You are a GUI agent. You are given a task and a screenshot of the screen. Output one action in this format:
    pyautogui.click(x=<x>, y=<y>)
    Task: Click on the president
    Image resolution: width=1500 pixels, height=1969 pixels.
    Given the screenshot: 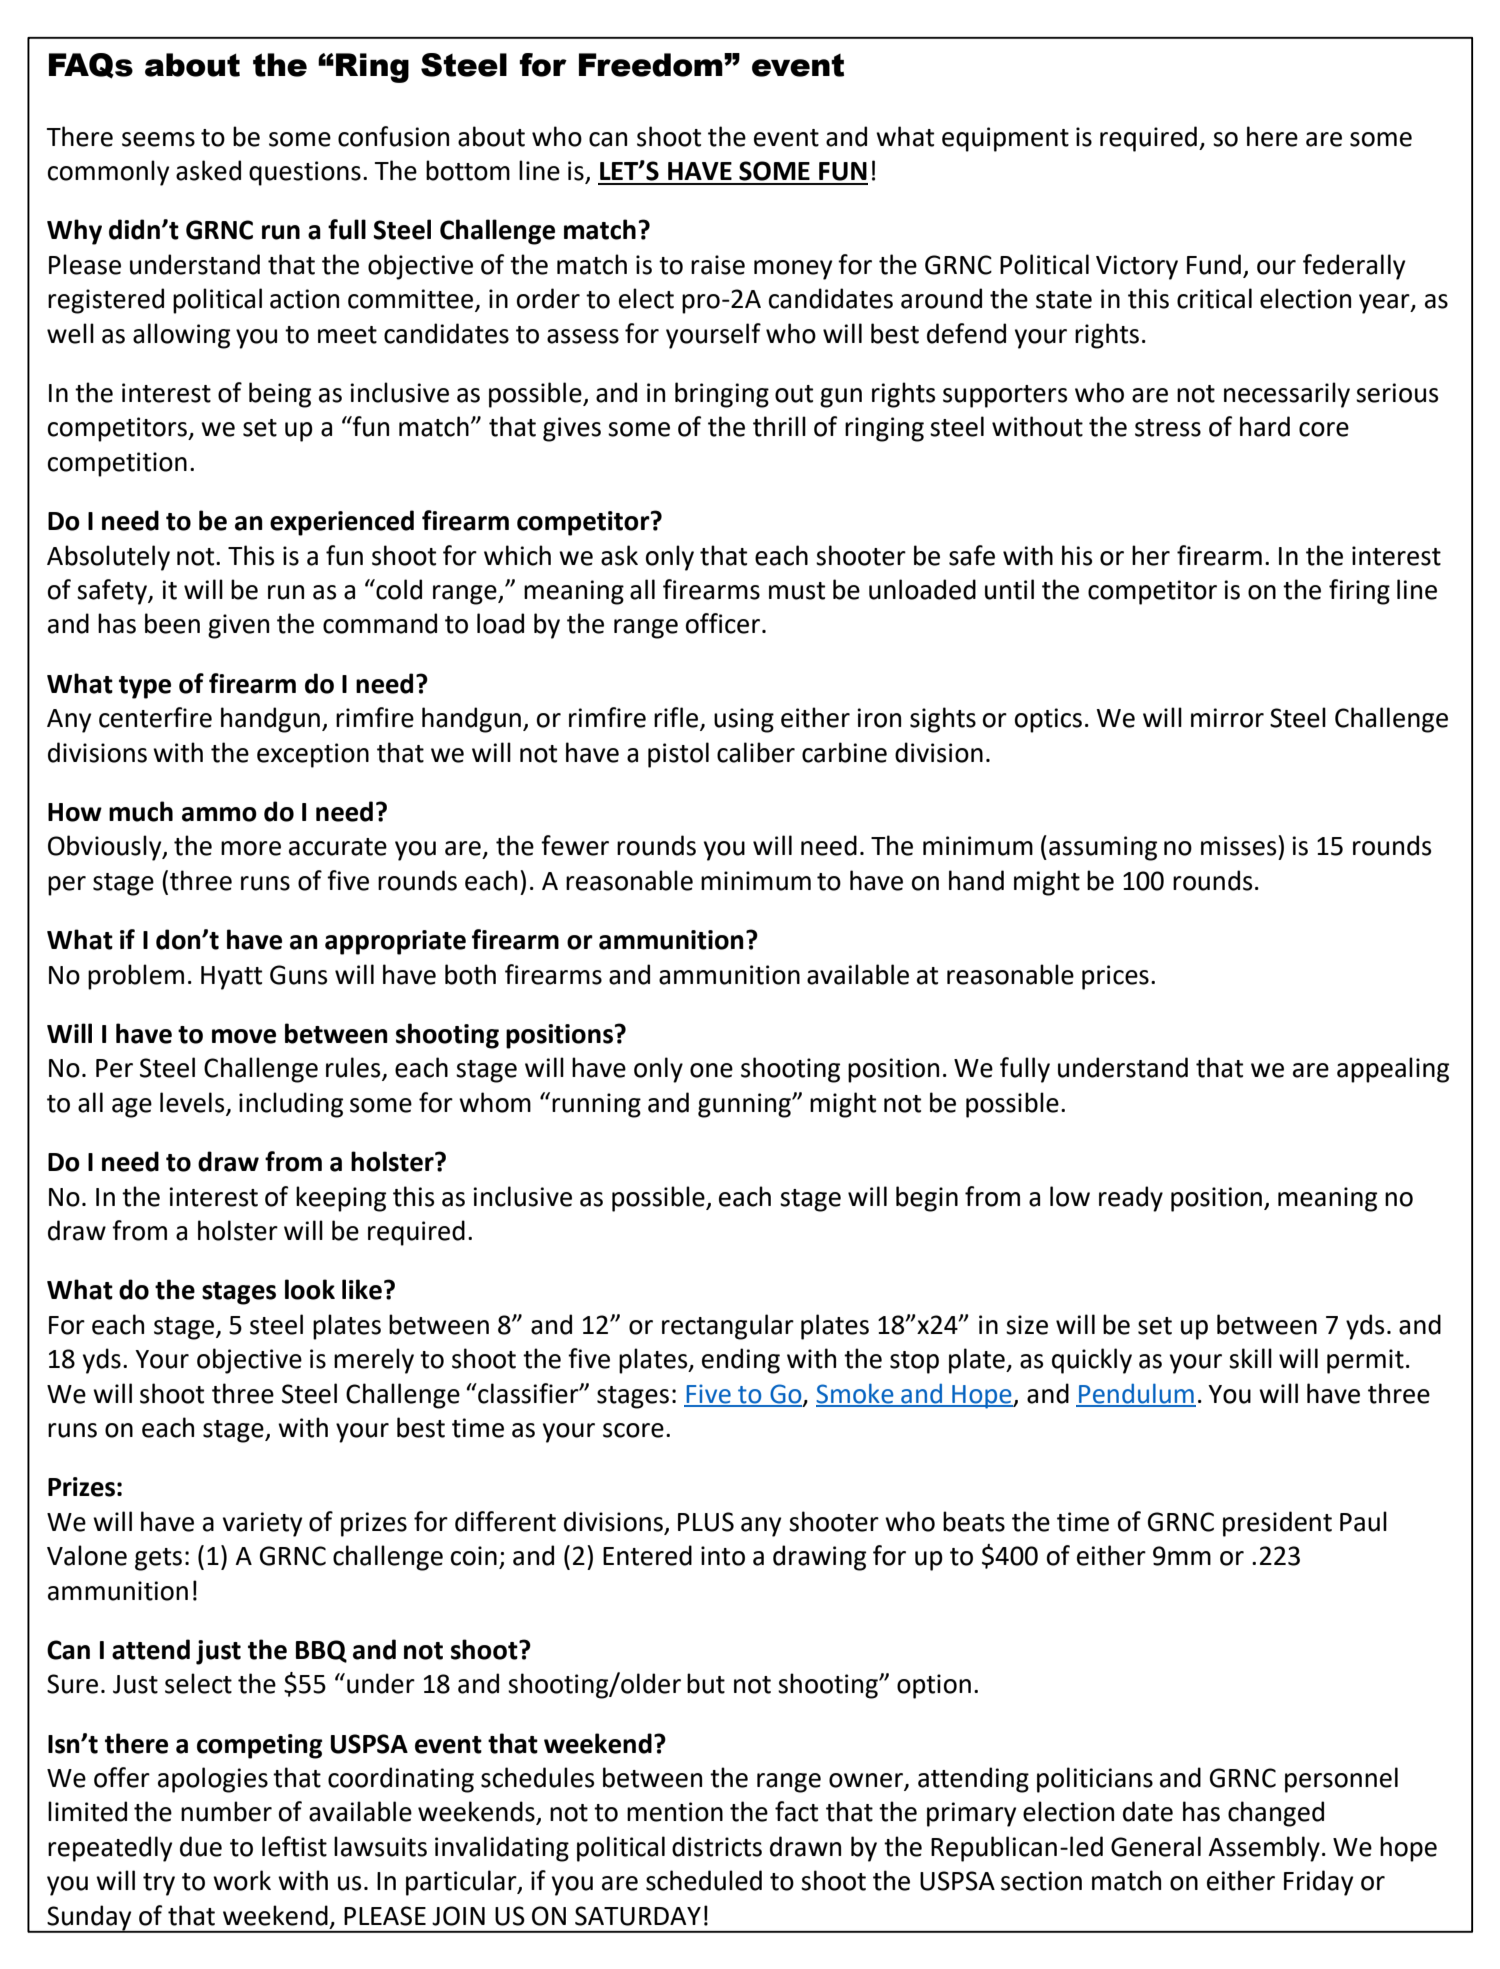 What is the action you would take?
    pyautogui.click(x=1277, y=1524)
